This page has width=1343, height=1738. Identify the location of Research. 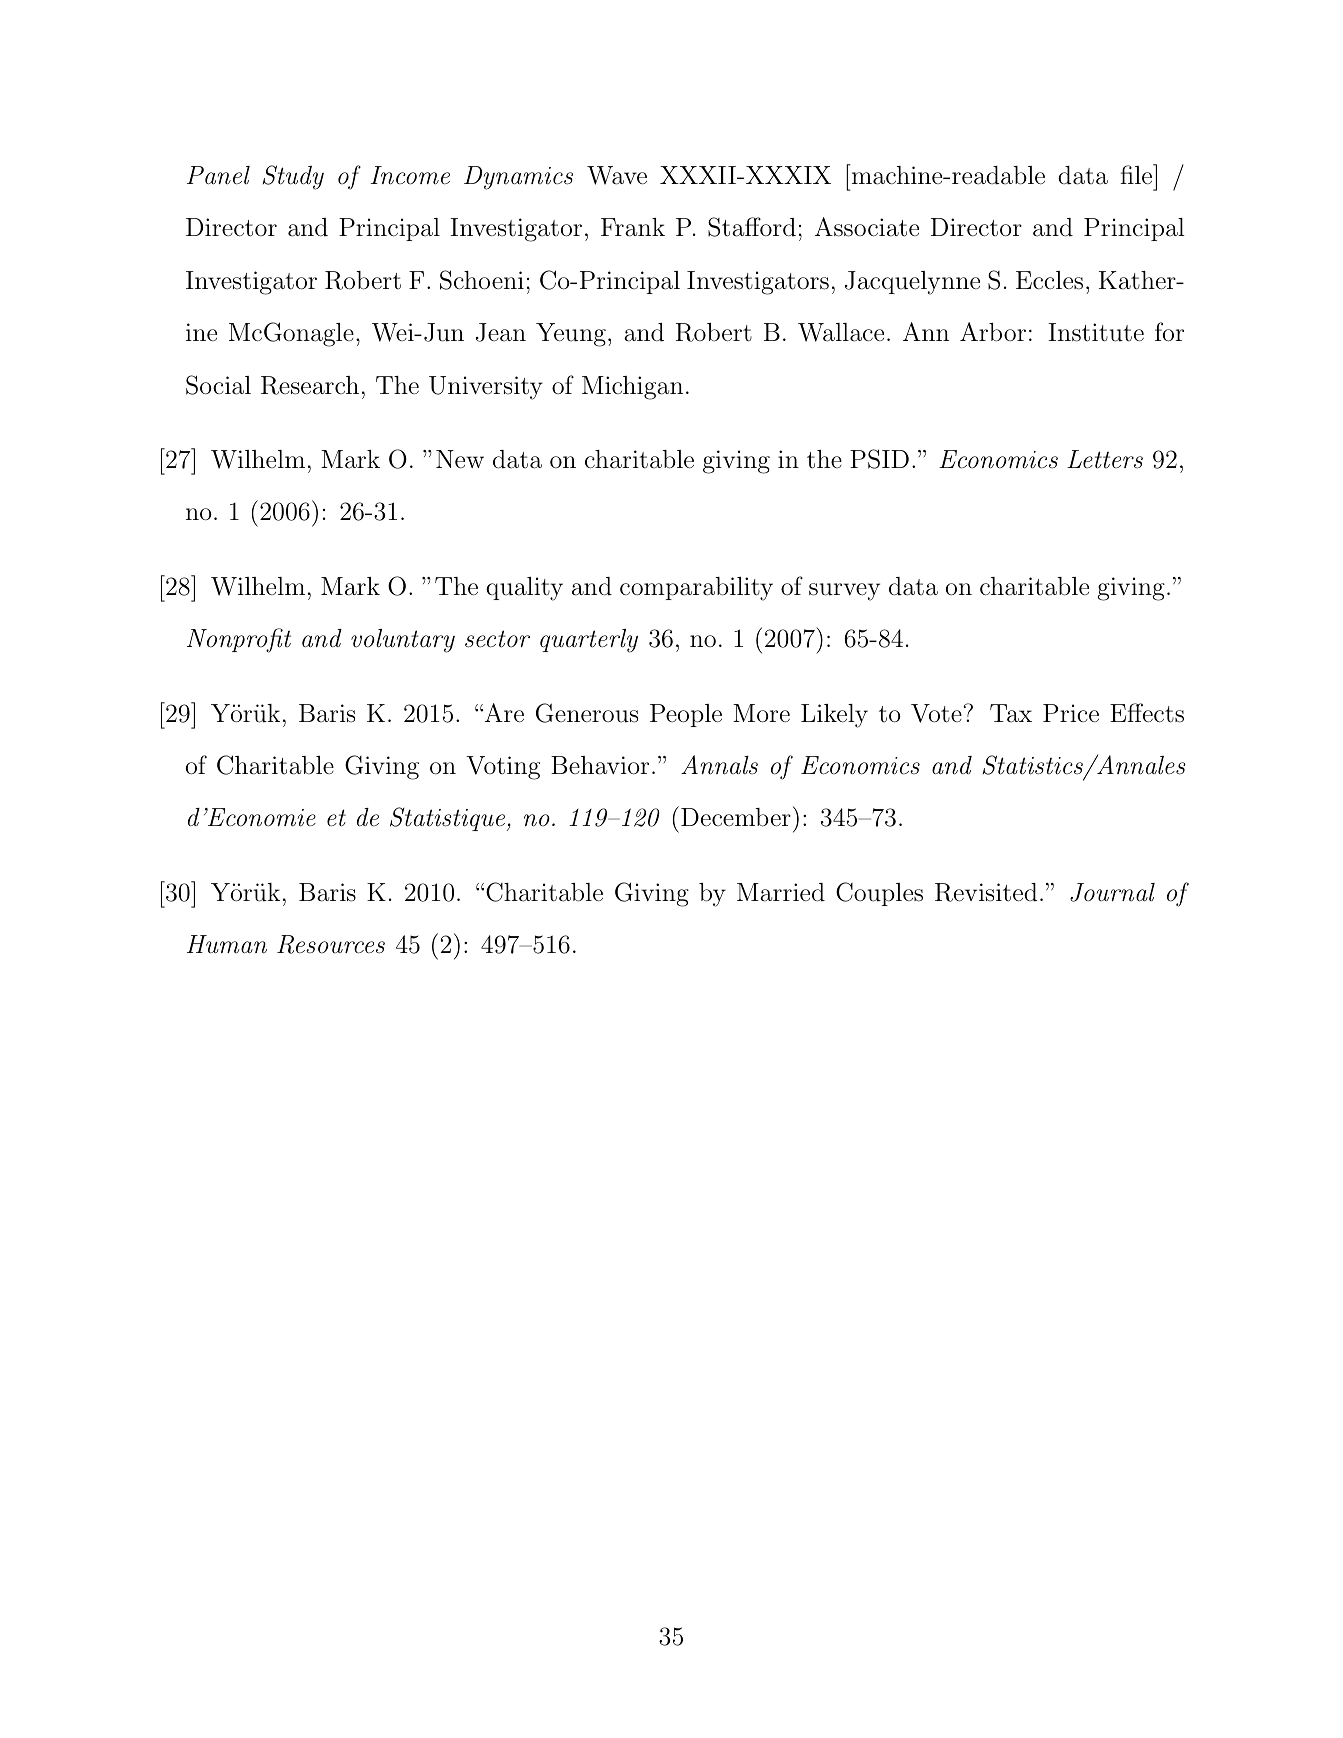
(310, 385).
